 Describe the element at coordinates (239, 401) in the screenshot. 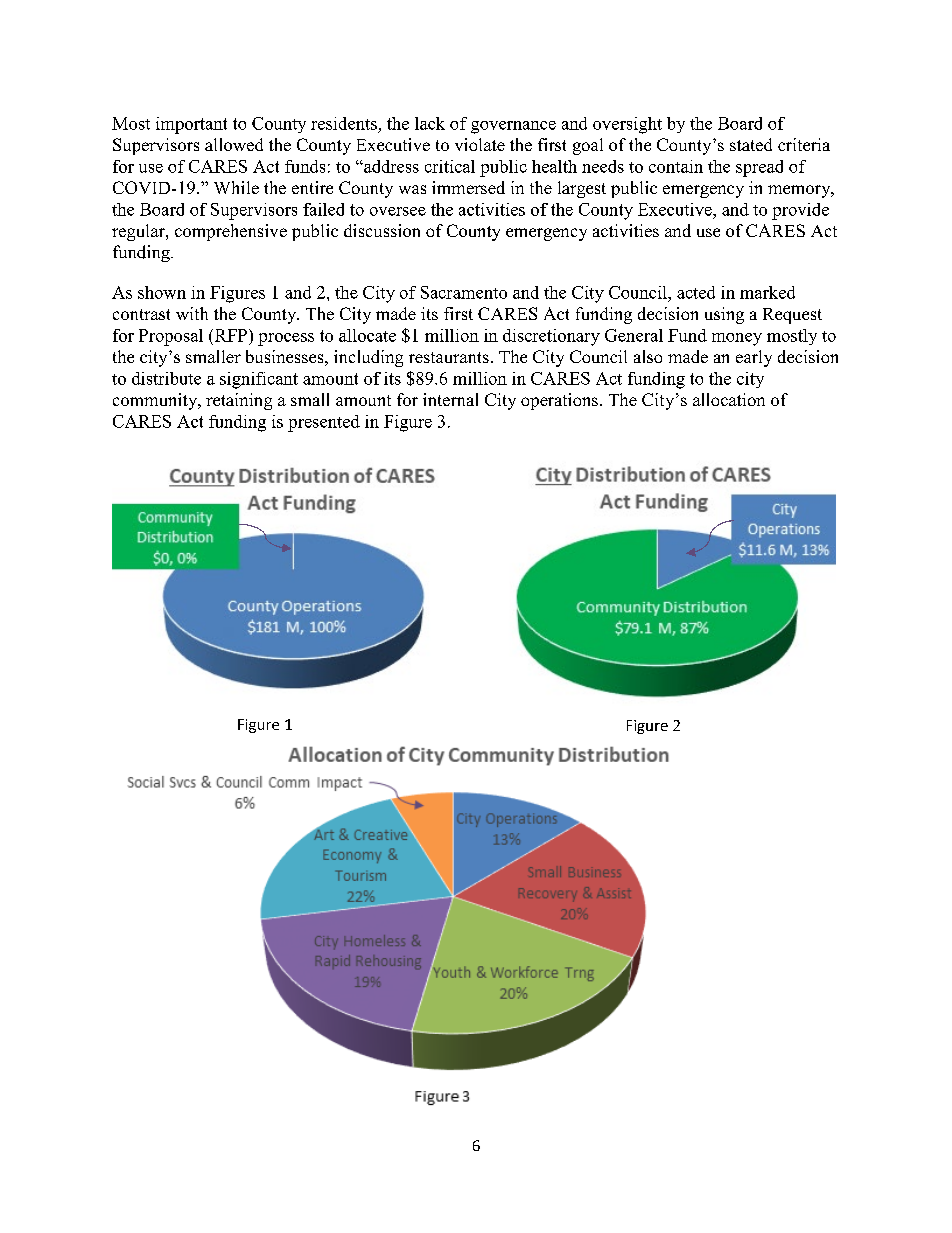

I see `retaining` at that location.
